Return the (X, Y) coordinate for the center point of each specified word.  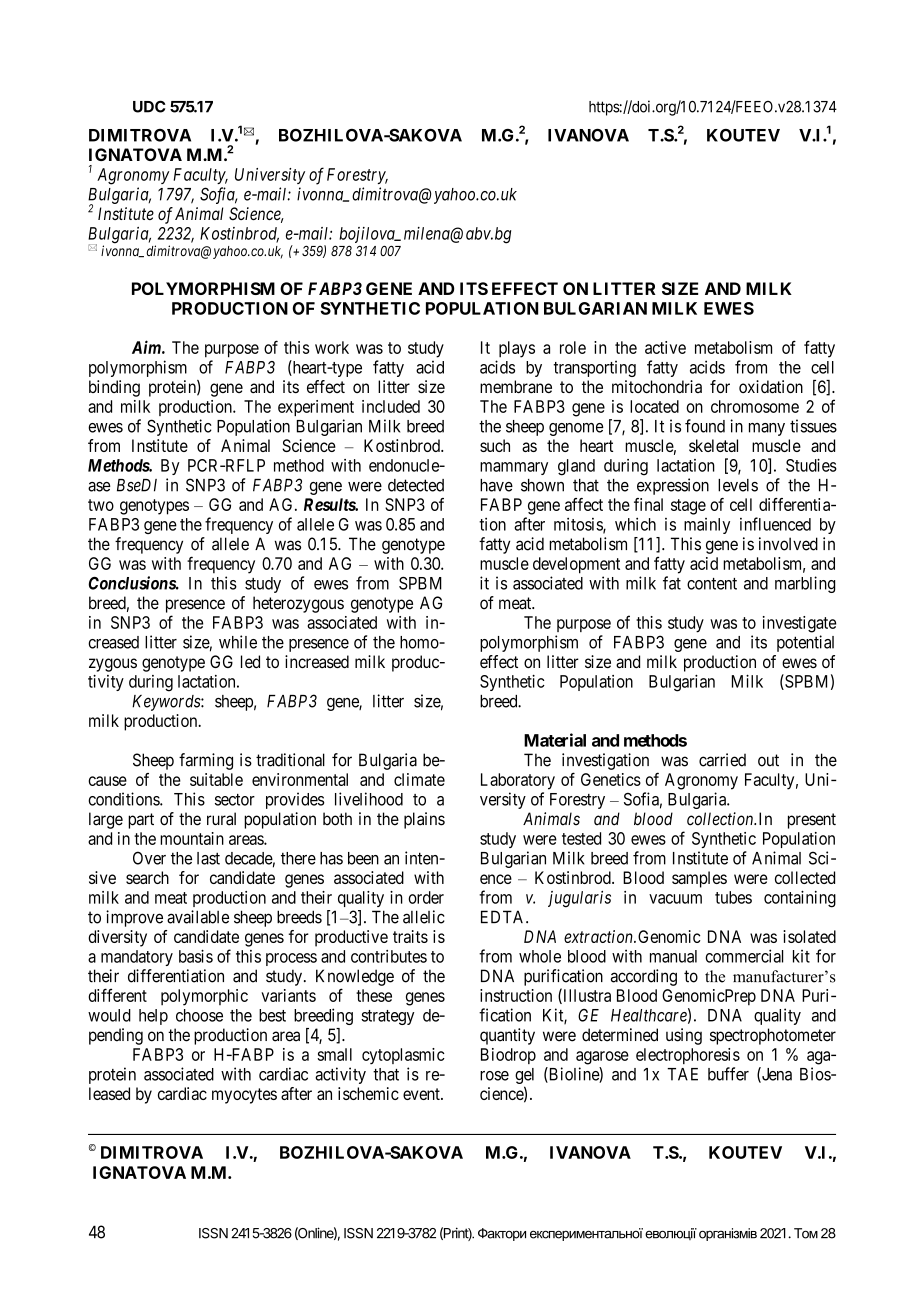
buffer (728, 1074)
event (422, 1094)
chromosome (755, 406)
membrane (516, 387)
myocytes (244, 1096)
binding (114, 388)
